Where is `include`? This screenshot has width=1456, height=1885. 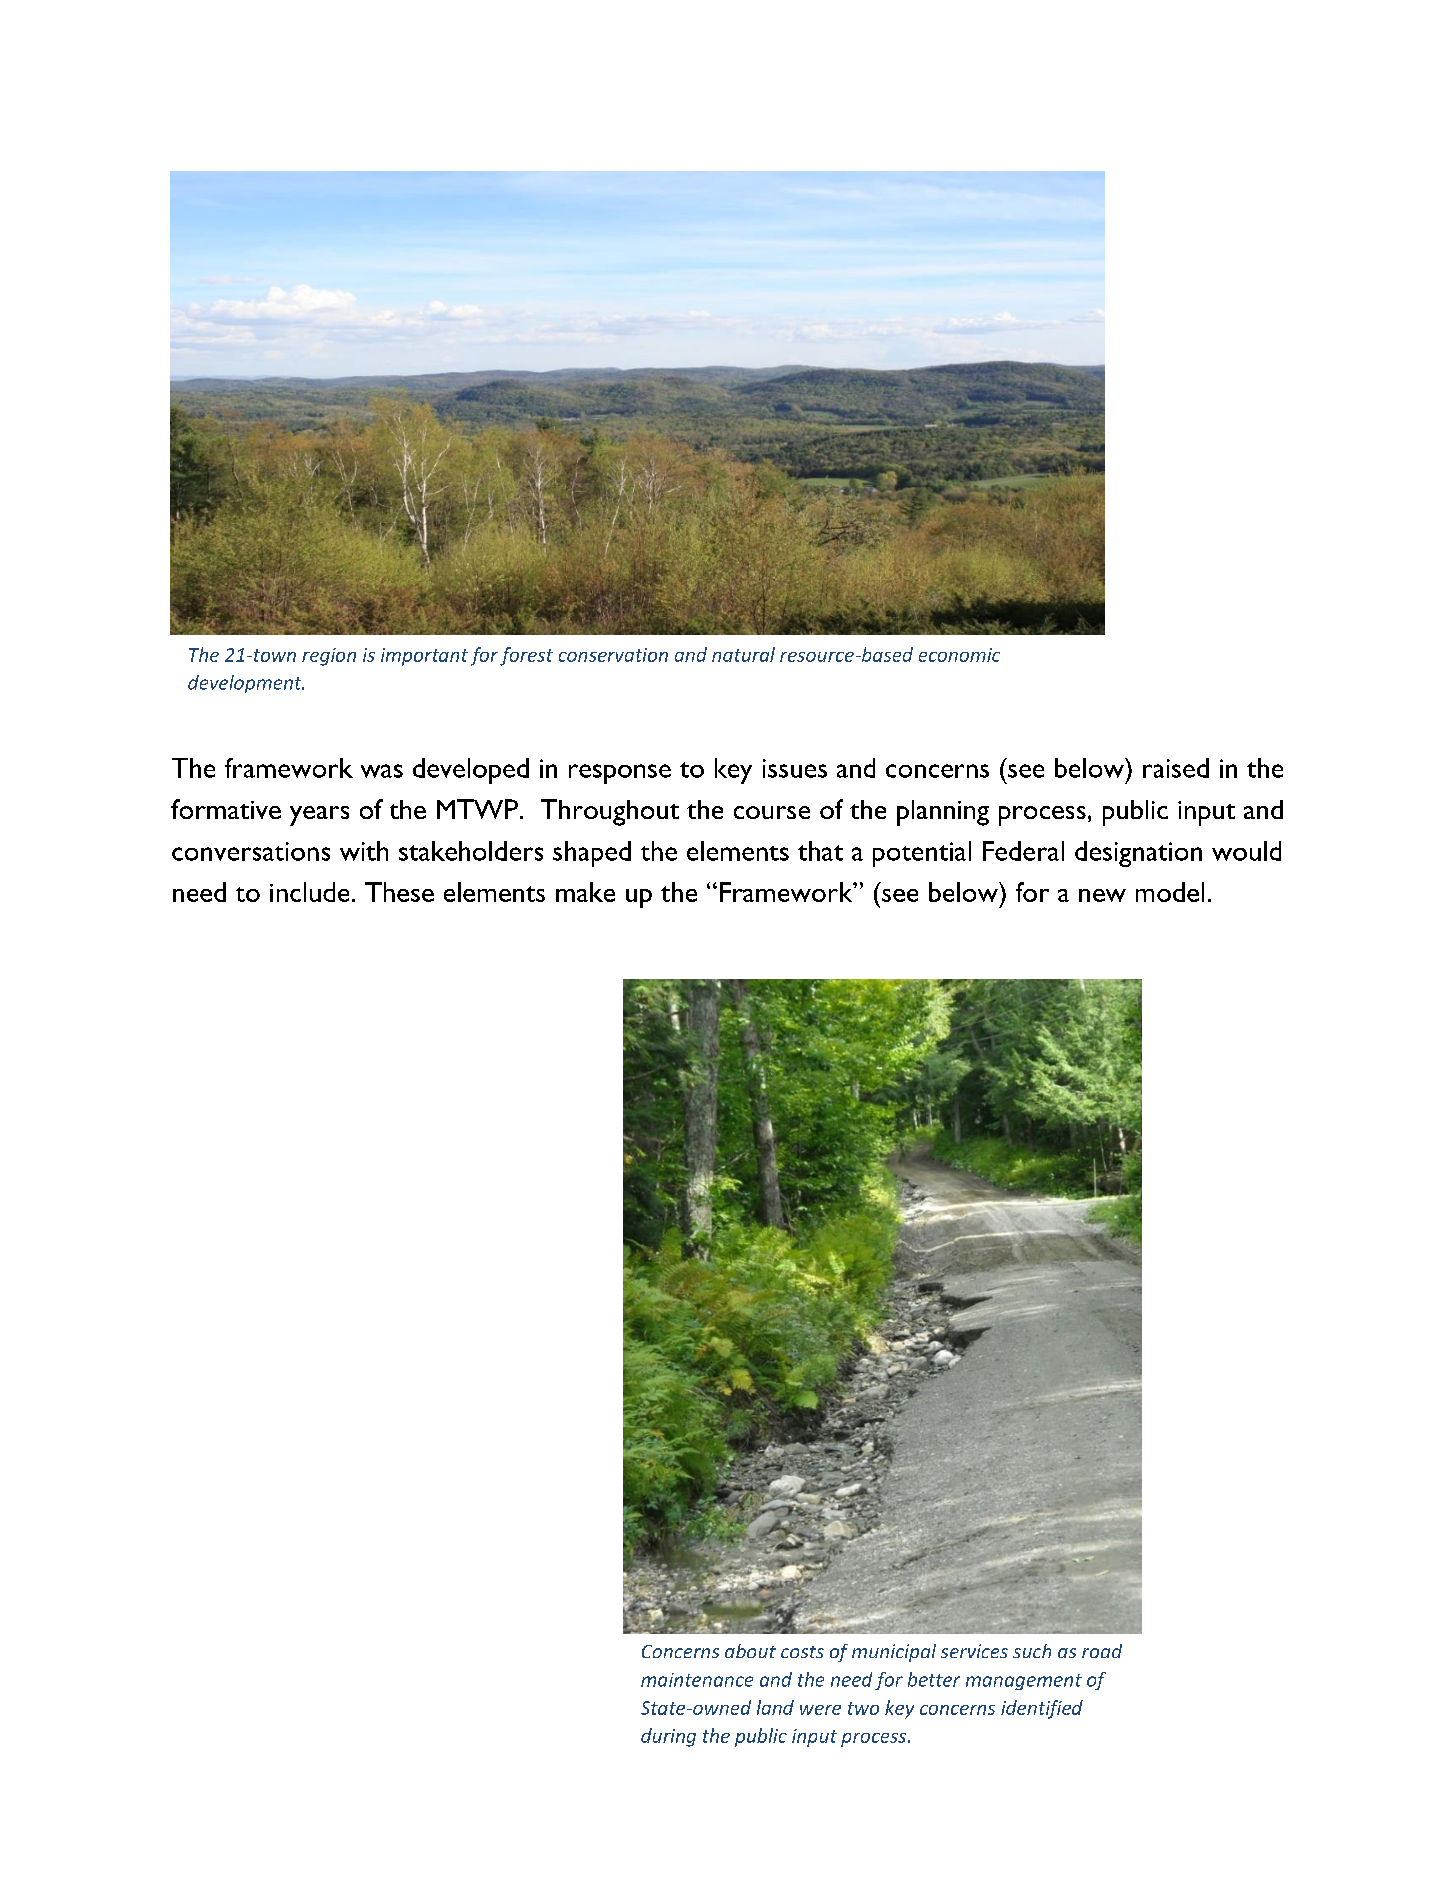 include is located at coordinates (309, 892).
